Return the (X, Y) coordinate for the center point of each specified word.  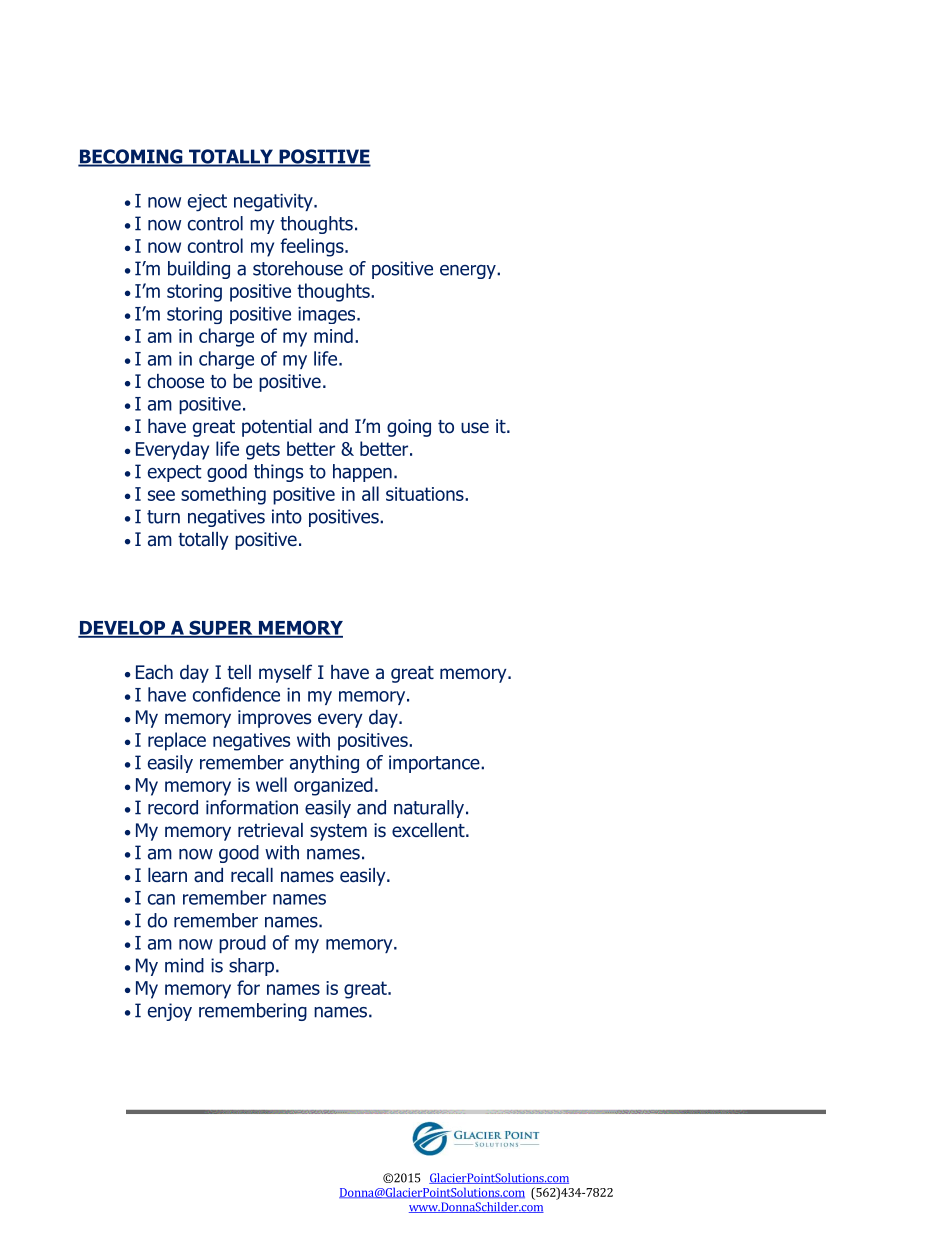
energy (469, 272)
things (278, 473)
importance (435, 764)
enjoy (170, 1012)
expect (174, 473)
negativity (274, 203)
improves (274, 719)
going (409, 428)
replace (177, 741)
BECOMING (131, 157)
